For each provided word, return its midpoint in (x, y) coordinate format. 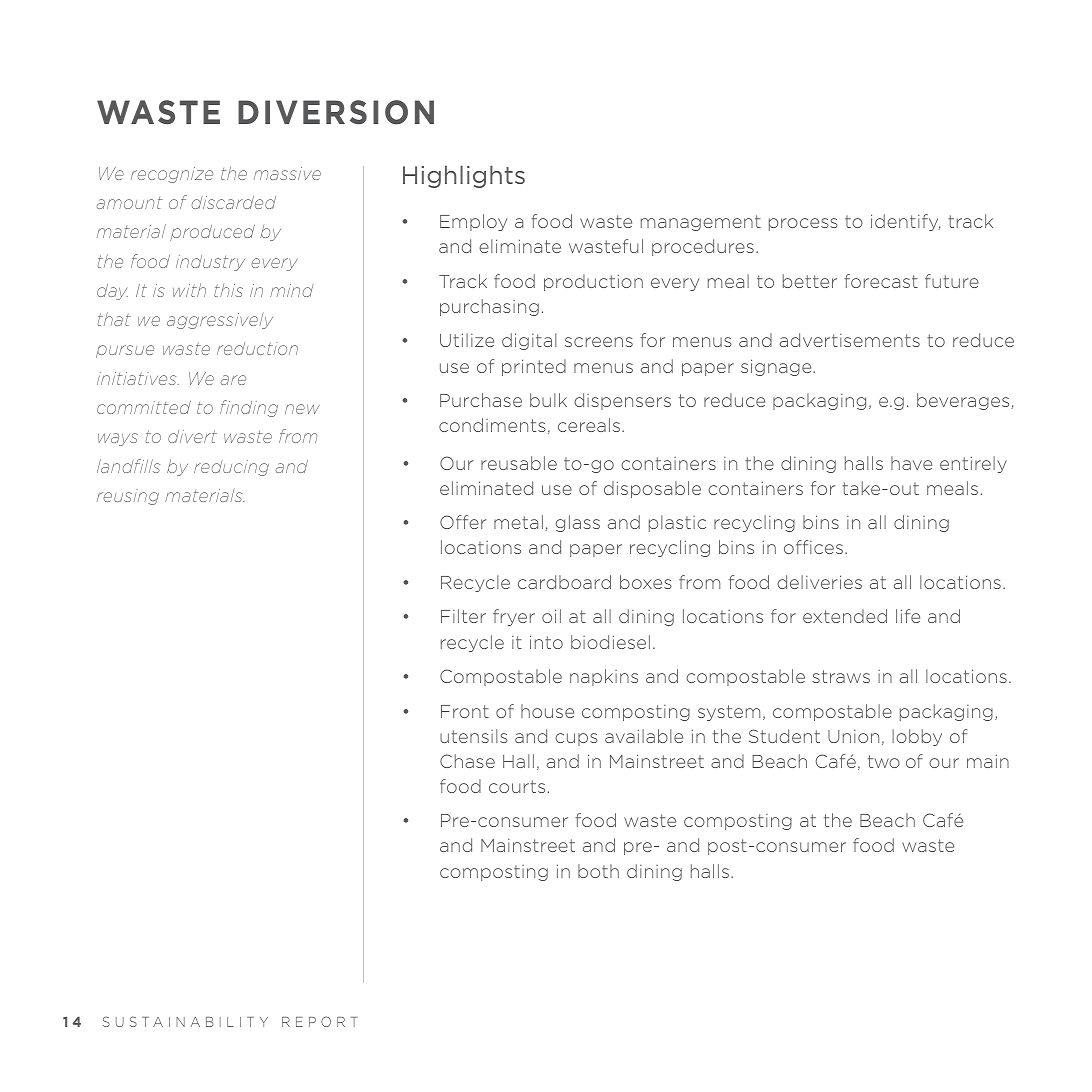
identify (905, 222)
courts (517, 786)
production (593, 282)
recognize (172, 175)
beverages (963, 401)
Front (465, 711)
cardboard (564, 582)
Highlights (464, 176)
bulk (548, 400)
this (228, 290)
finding (249, 408)
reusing (128, 497)
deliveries (819, 582)
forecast (881, 281)
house (547, 711)
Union (853, 736)
